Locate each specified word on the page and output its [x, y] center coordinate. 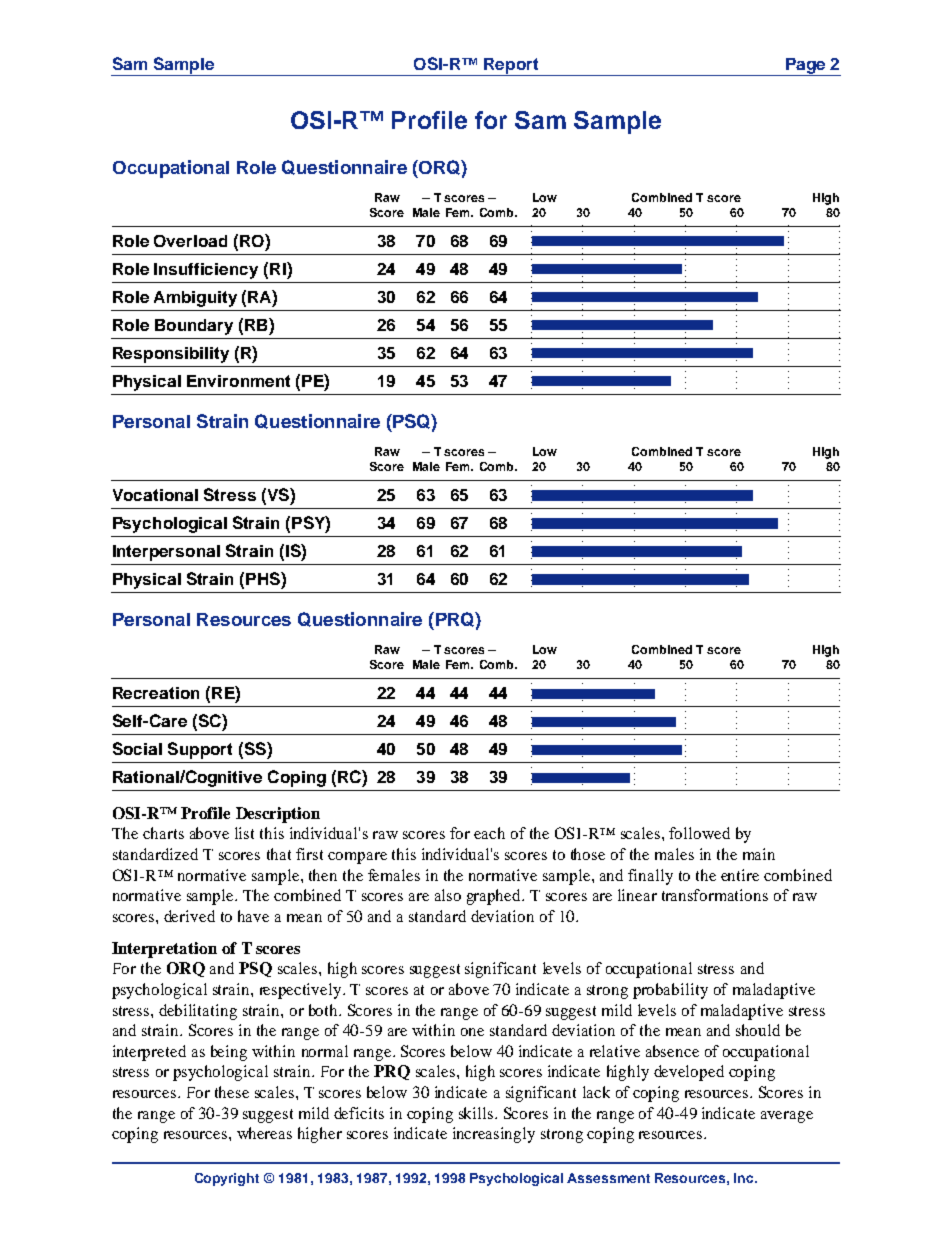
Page [806, 67]
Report [511, 67]
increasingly [494, 1135]
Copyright [227, 1179]
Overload [190, 241]
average [787, 1117]
